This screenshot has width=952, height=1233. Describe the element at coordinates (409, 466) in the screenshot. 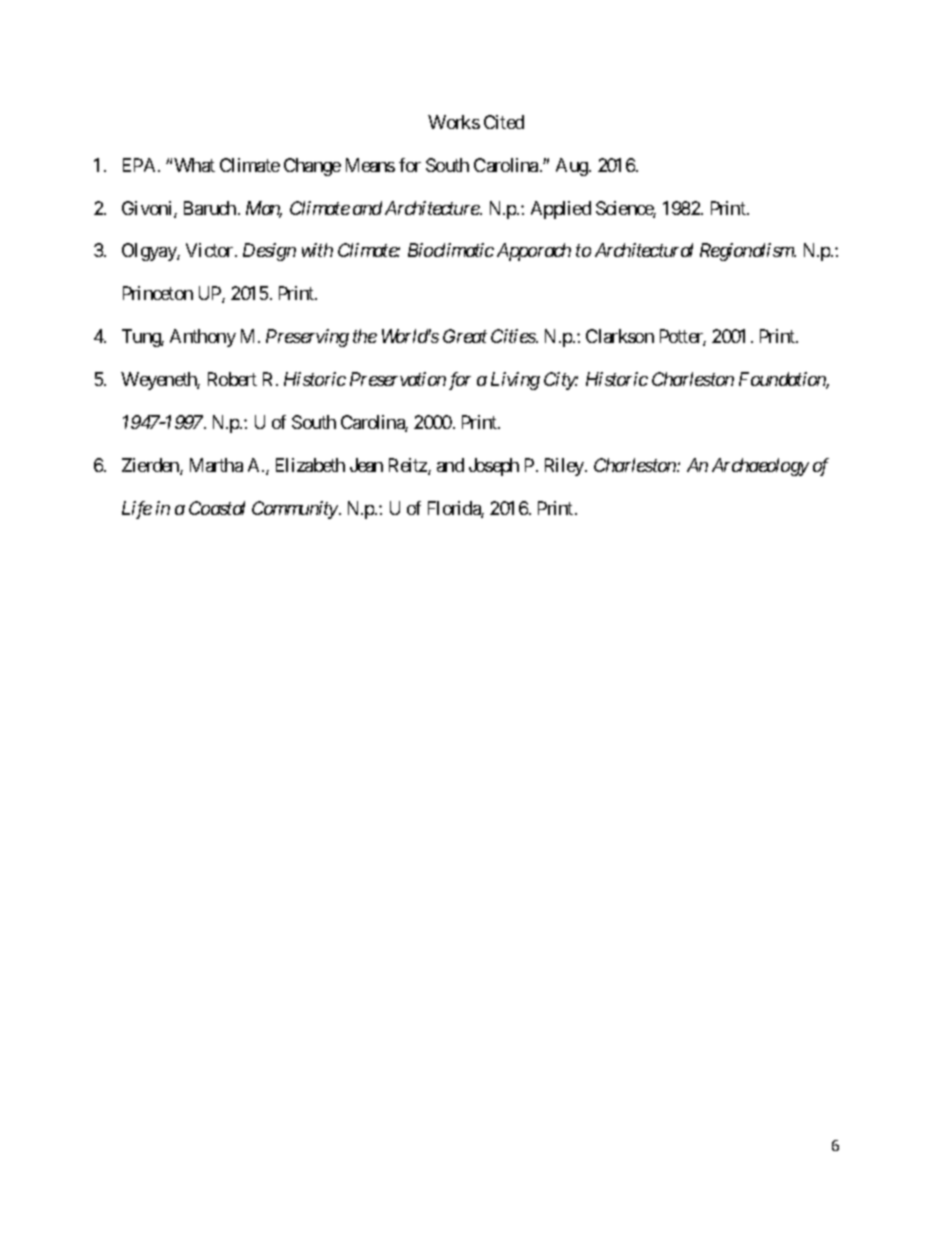

I see `Reitz` at that location.
